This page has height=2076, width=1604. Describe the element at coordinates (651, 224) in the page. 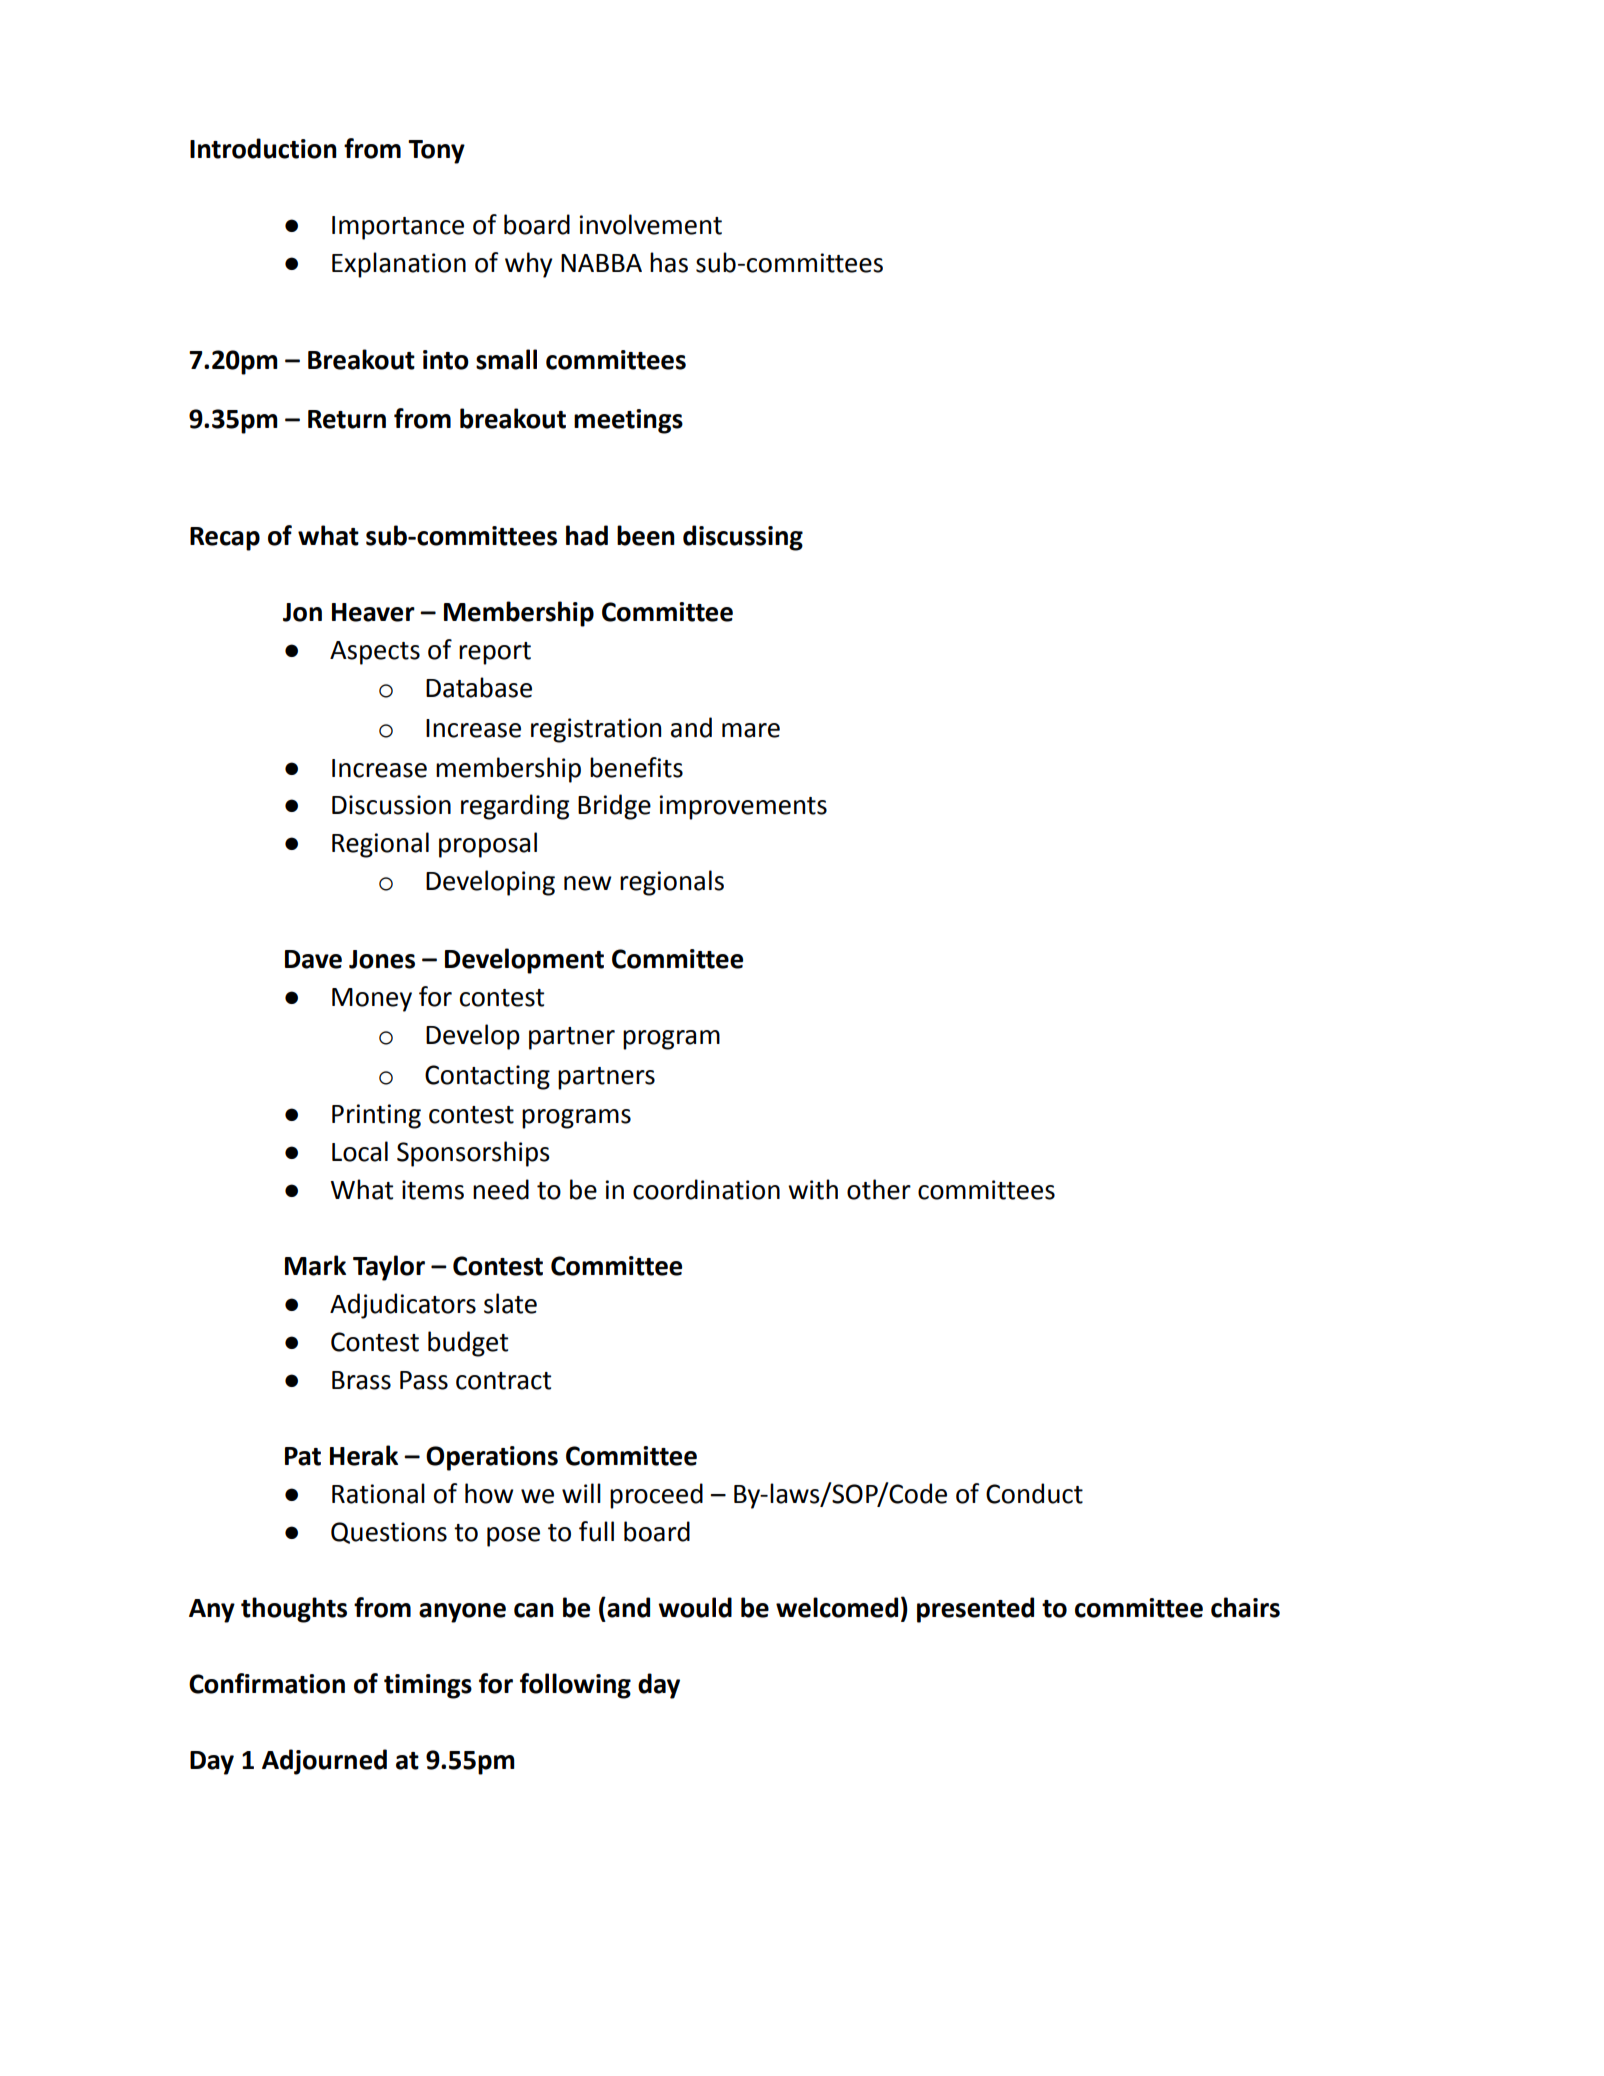

I see `involvement` at that location.
